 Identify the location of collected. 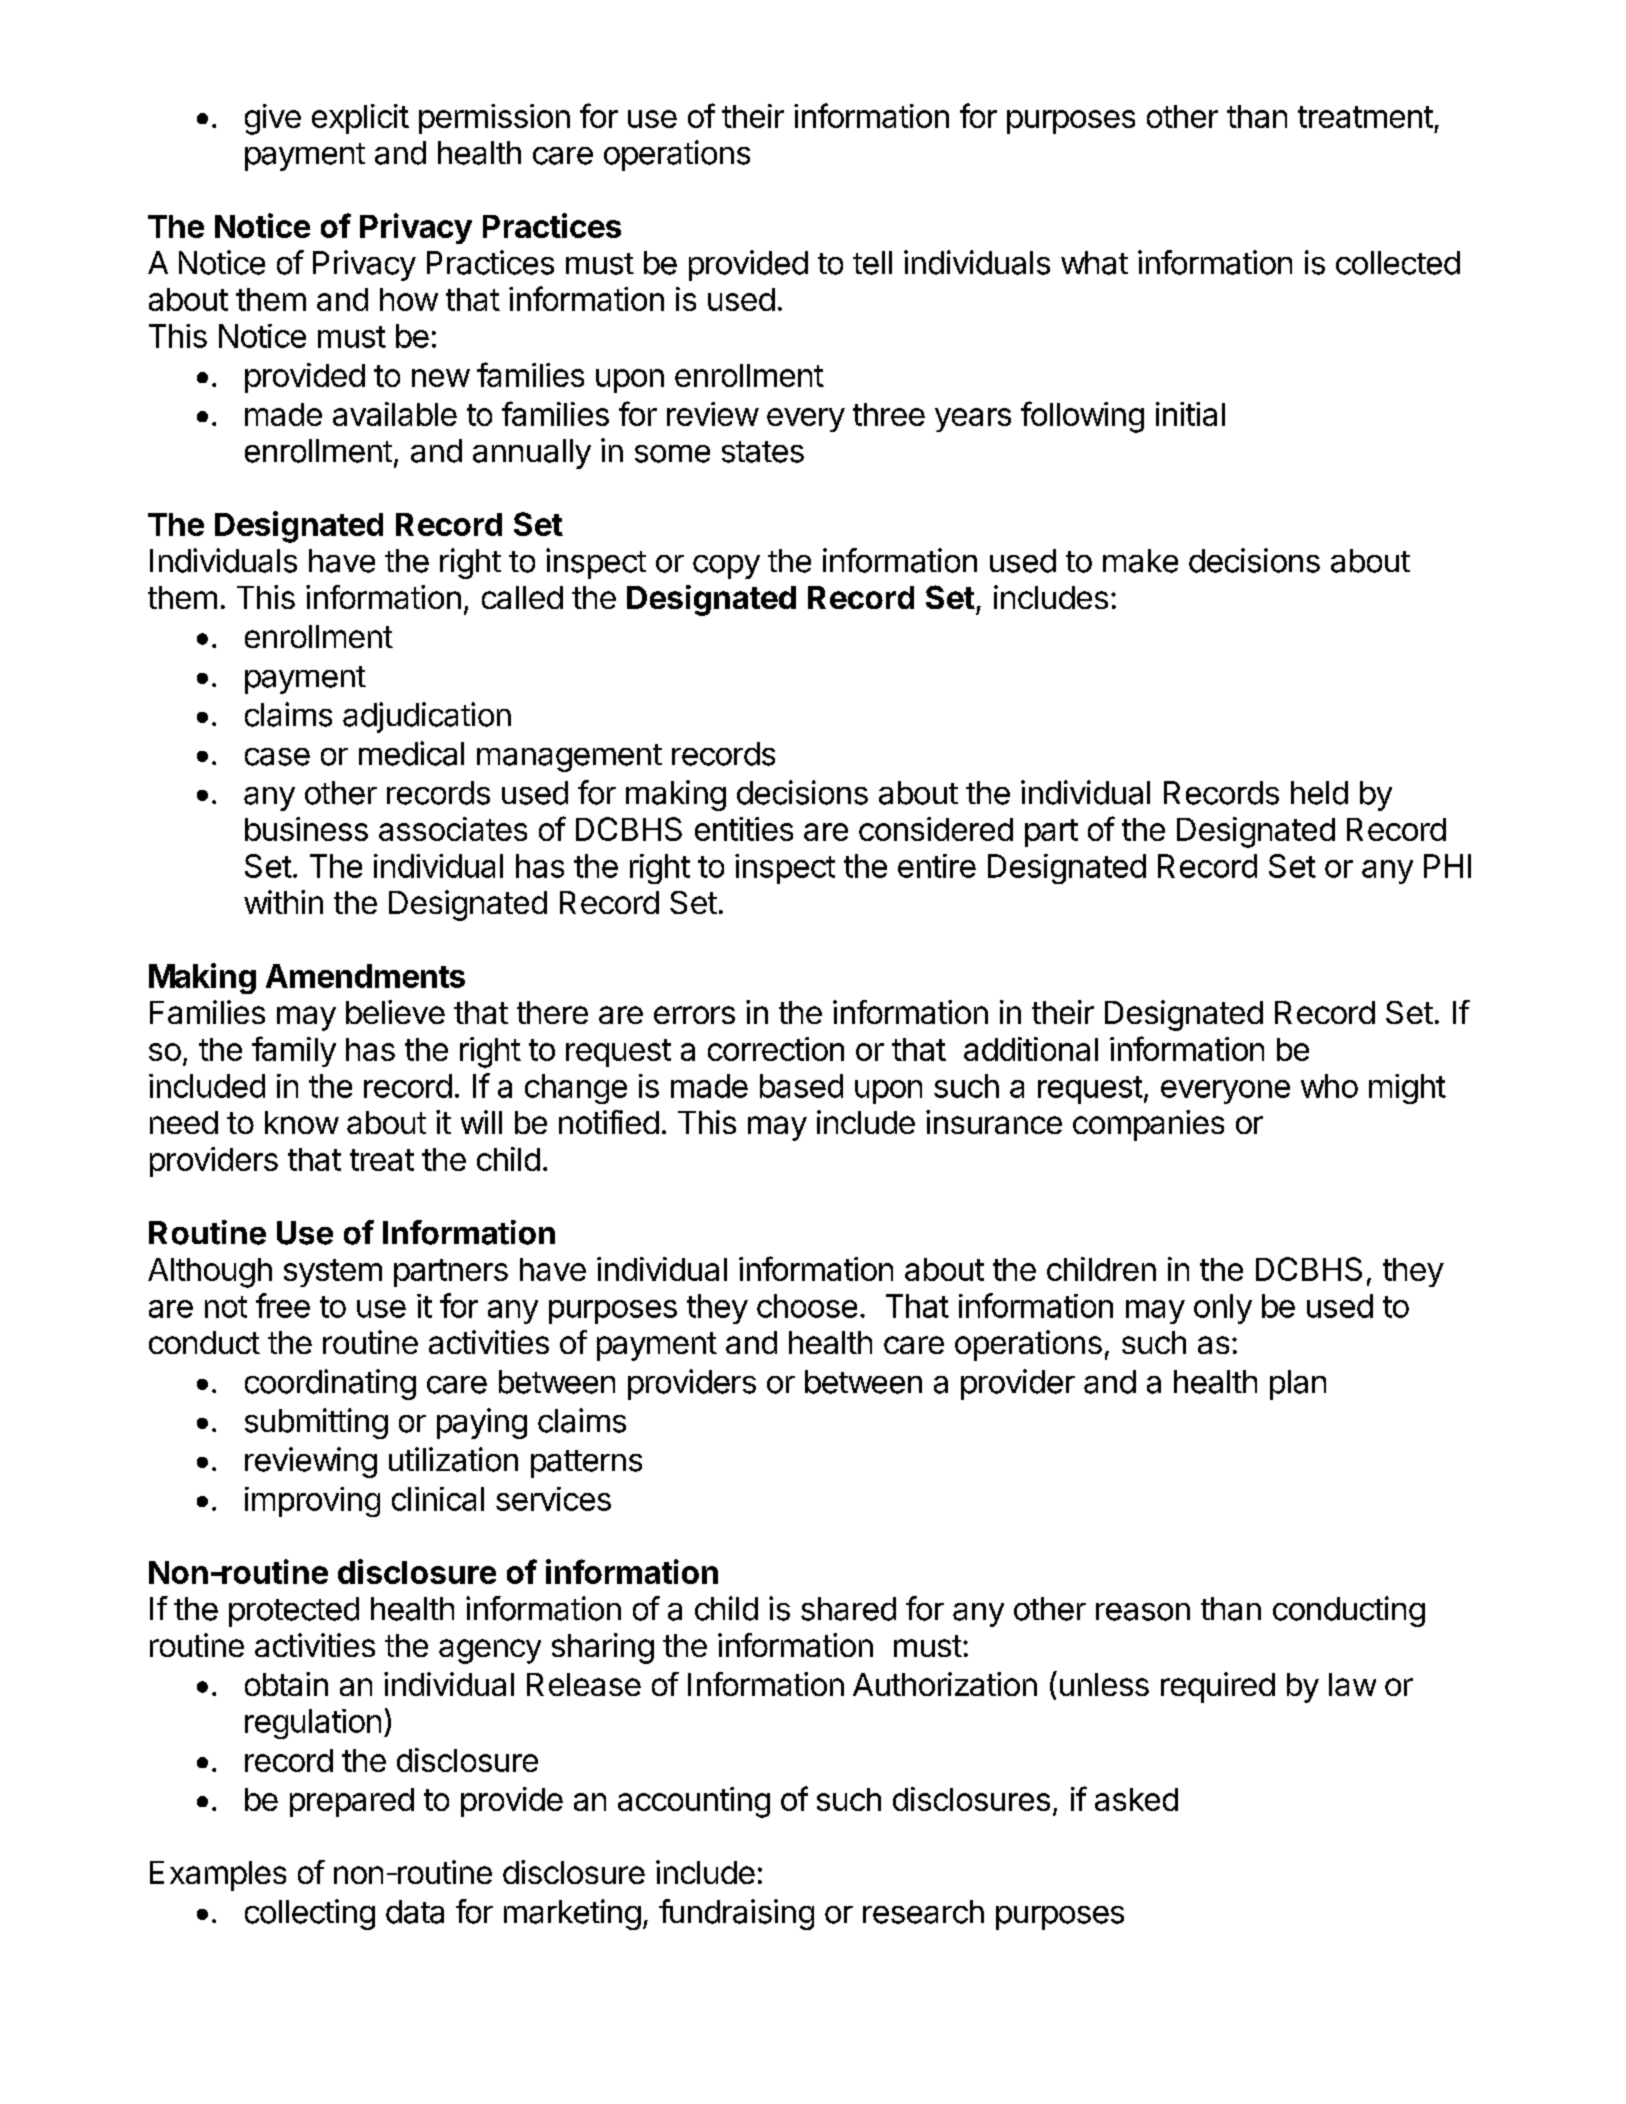
(1398, 263).
